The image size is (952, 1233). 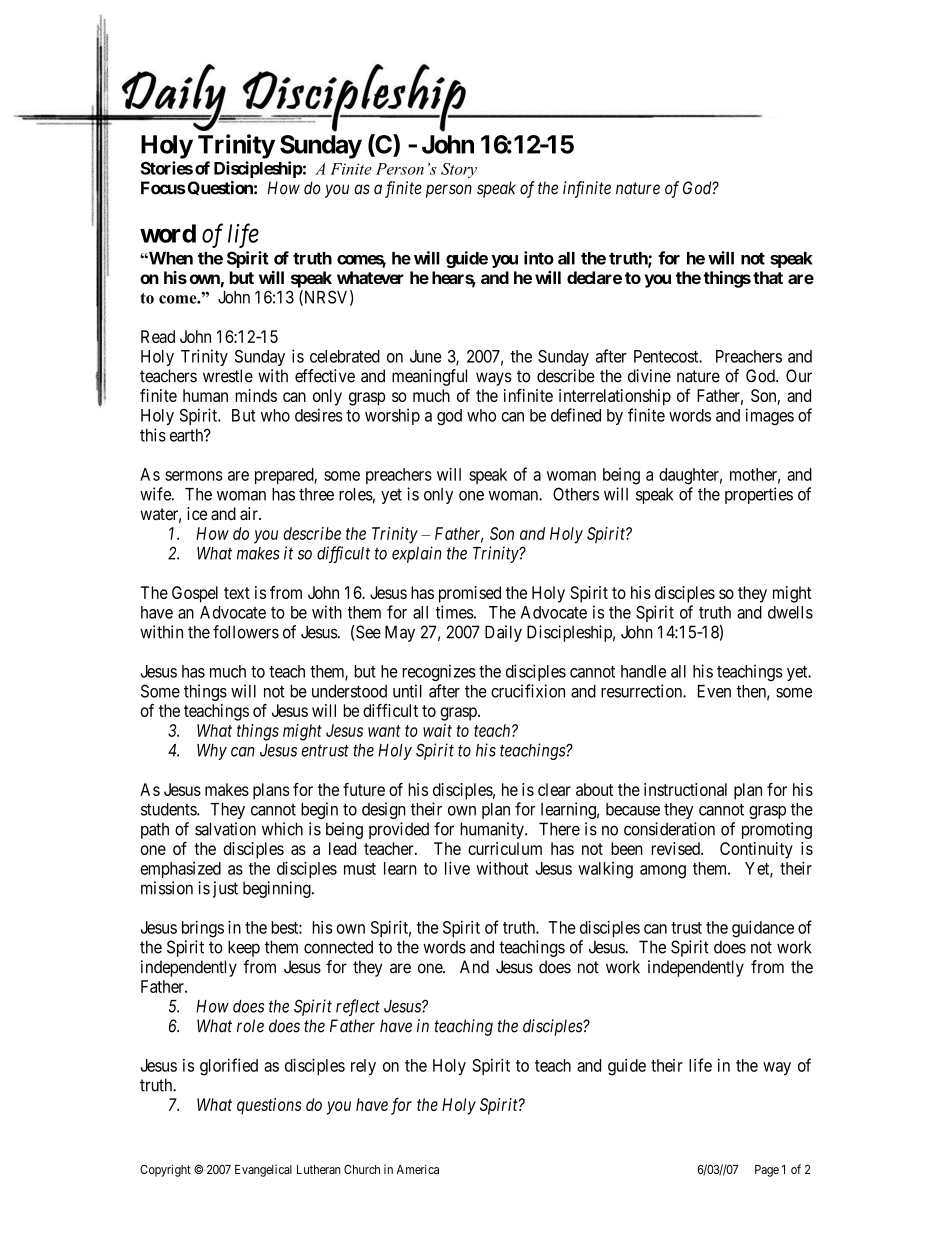 What do you see at coordinates (263, 1171) in the page?
I see `Evangelical` at bounding box center [263, 1171].
